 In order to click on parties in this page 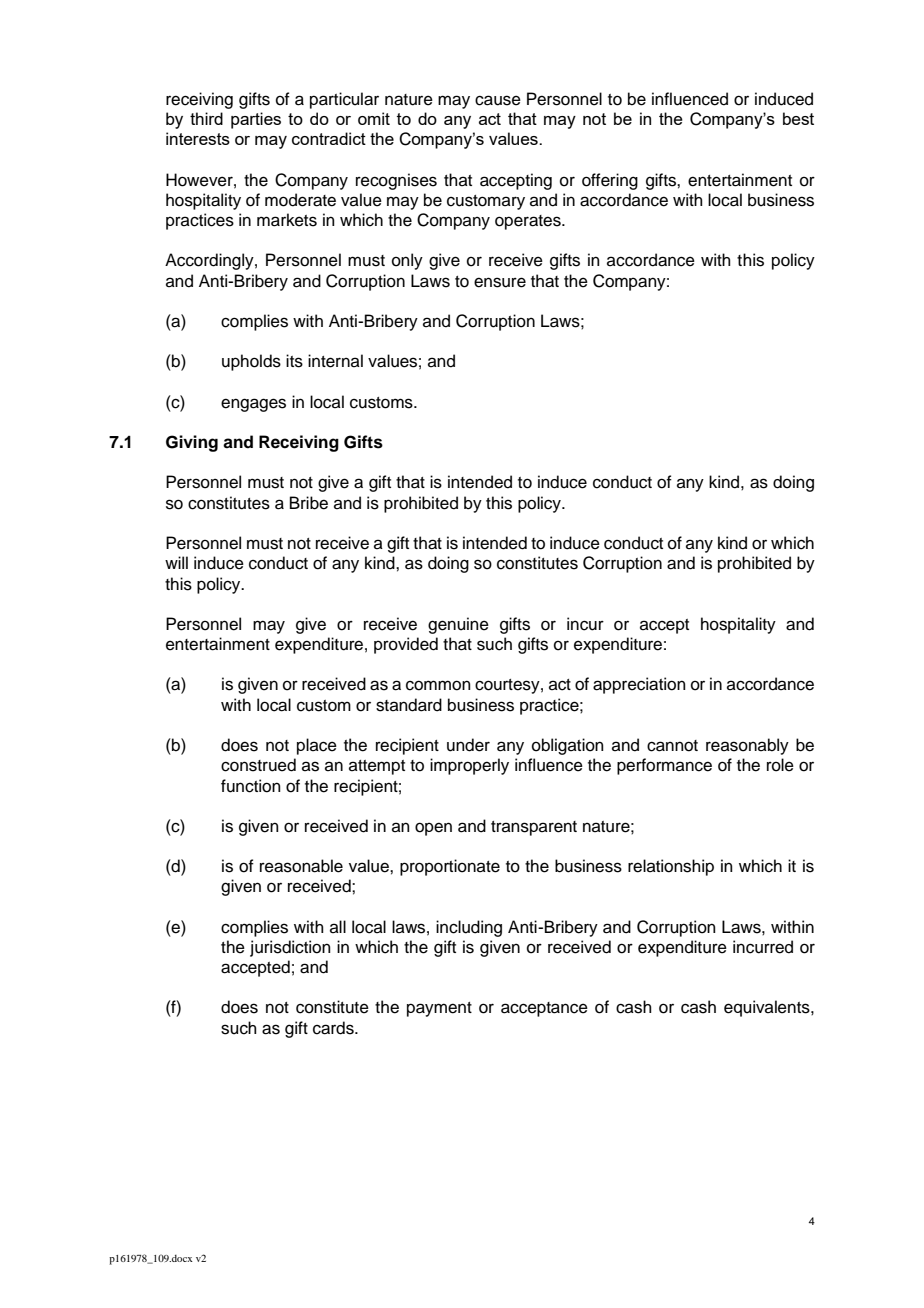, I will do `click(256, 120)`.
